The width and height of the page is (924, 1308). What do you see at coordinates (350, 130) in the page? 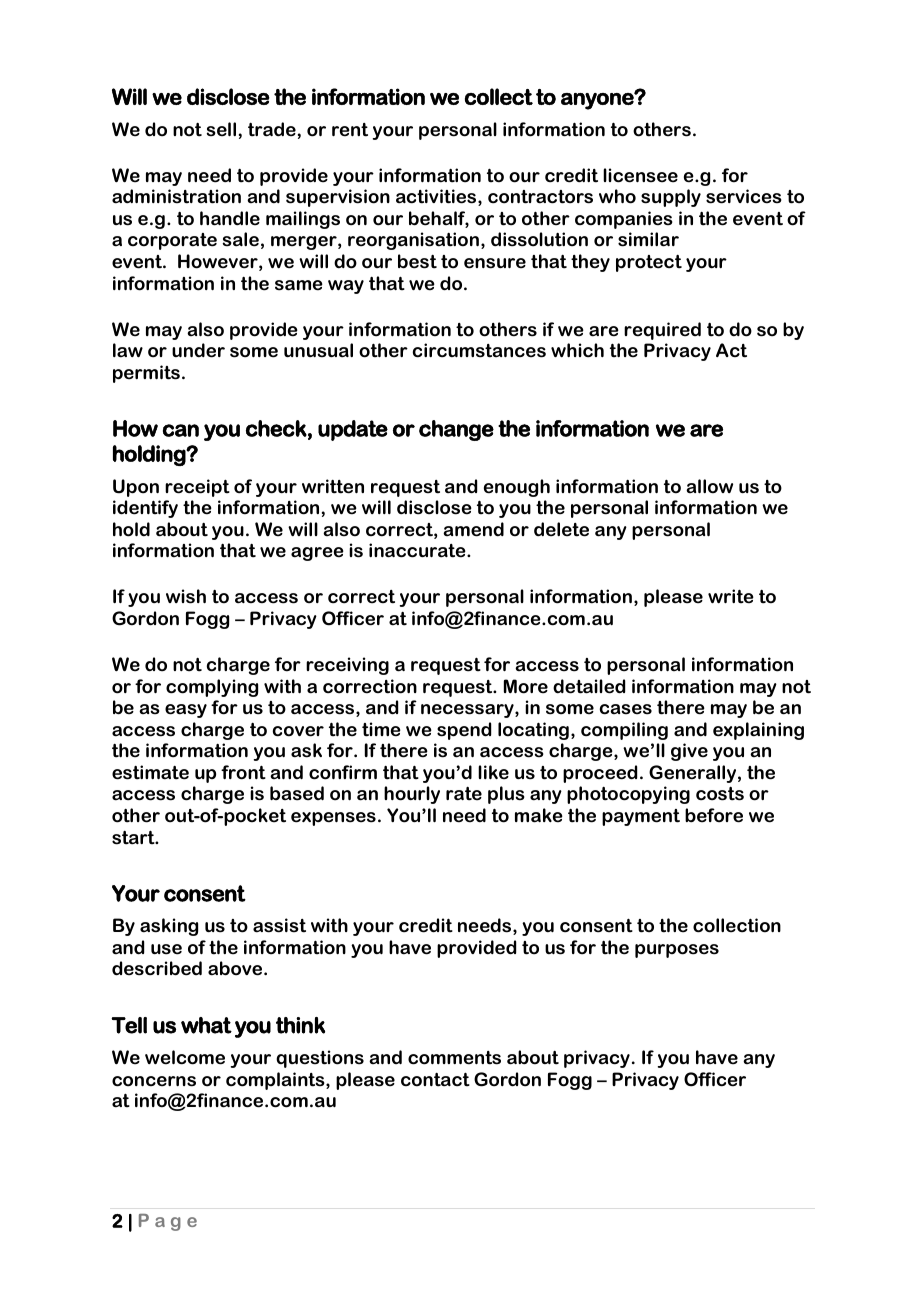
I see `rent` at bounding box center [350, 130].
